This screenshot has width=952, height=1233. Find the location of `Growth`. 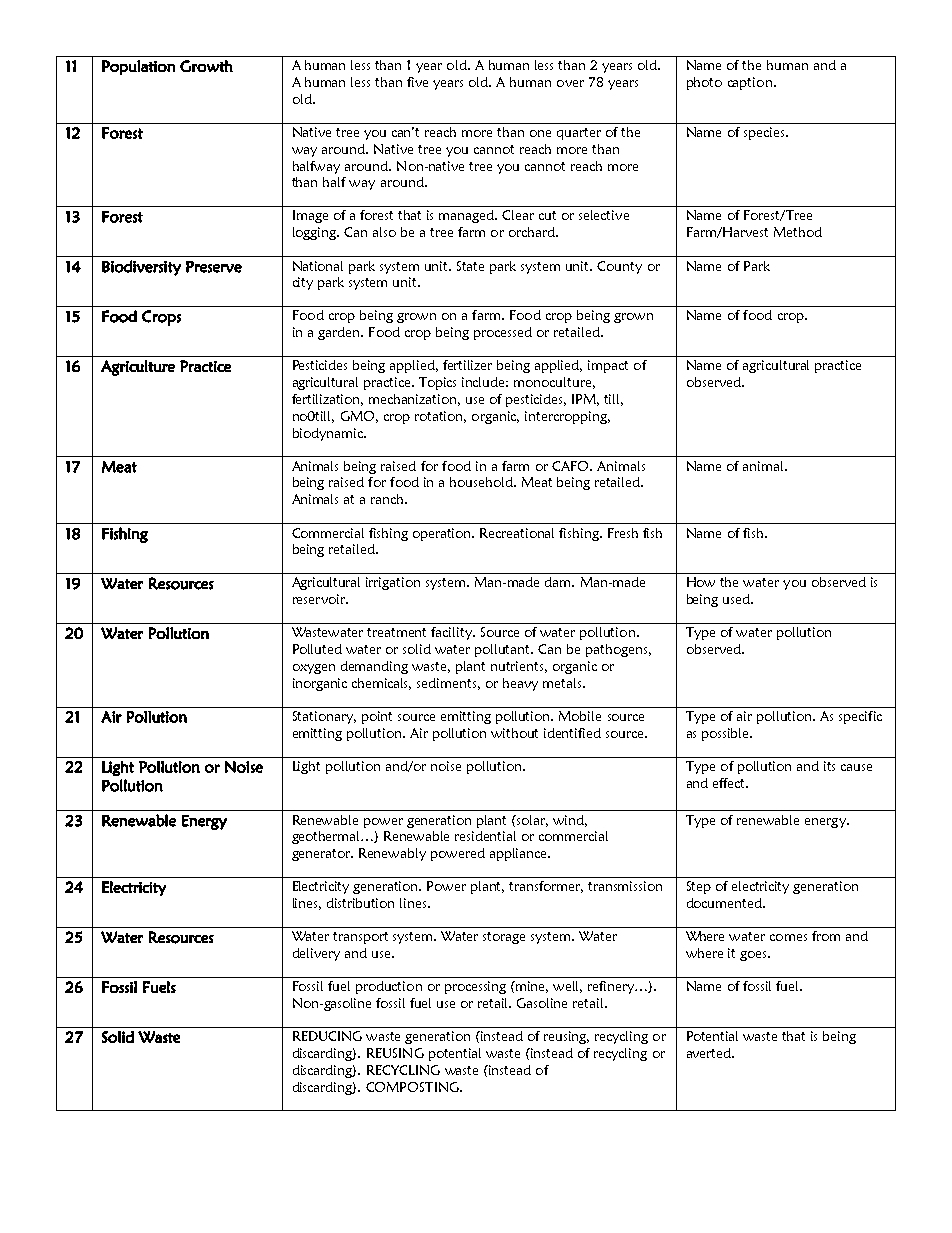

Growth is located at coordinates (206, 66).
